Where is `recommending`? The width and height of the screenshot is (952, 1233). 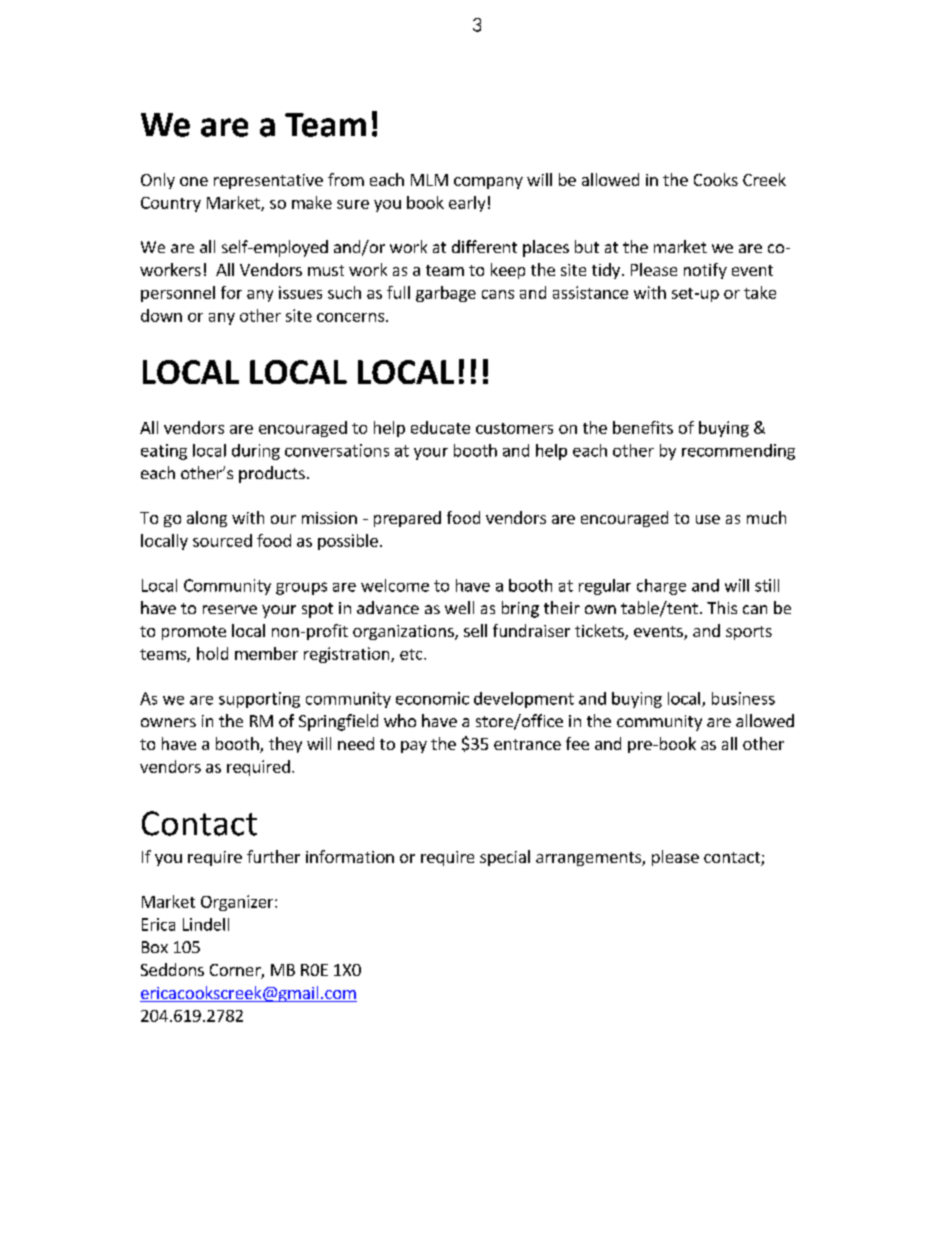
recommending is located at coordinates (738, 452).
